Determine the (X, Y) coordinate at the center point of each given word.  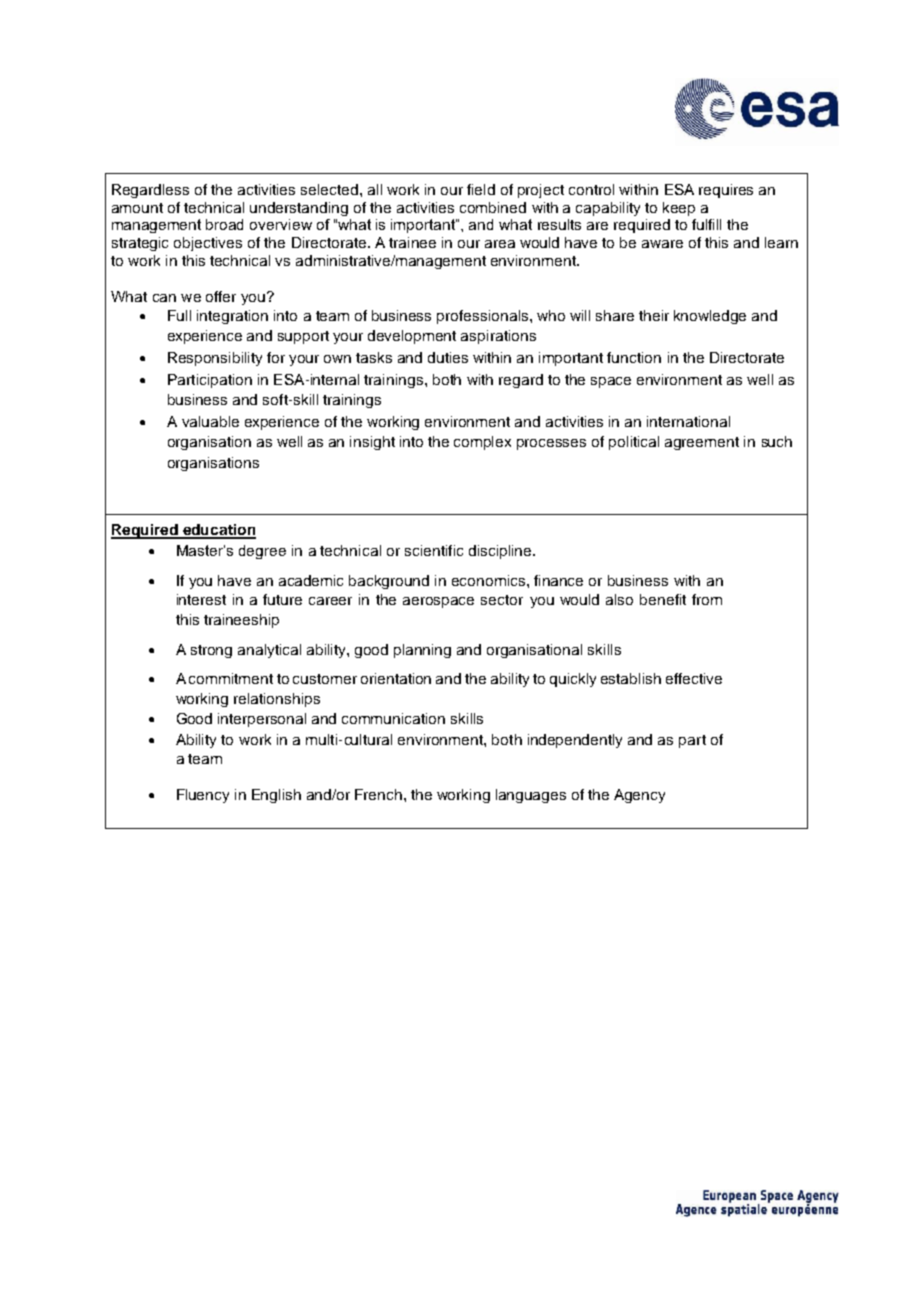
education (218, 531)
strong (211, 651)
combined (493, 207)
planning (422, 651)
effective (694, 678)
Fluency (203, 796)
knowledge (710, 317)
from (707, 599)
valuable (210, 421)
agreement (702, 443)
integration (232, 317)
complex (482, 443)
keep (679, 209)
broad (224, 224)
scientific (434, 550)
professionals (484, 317)
